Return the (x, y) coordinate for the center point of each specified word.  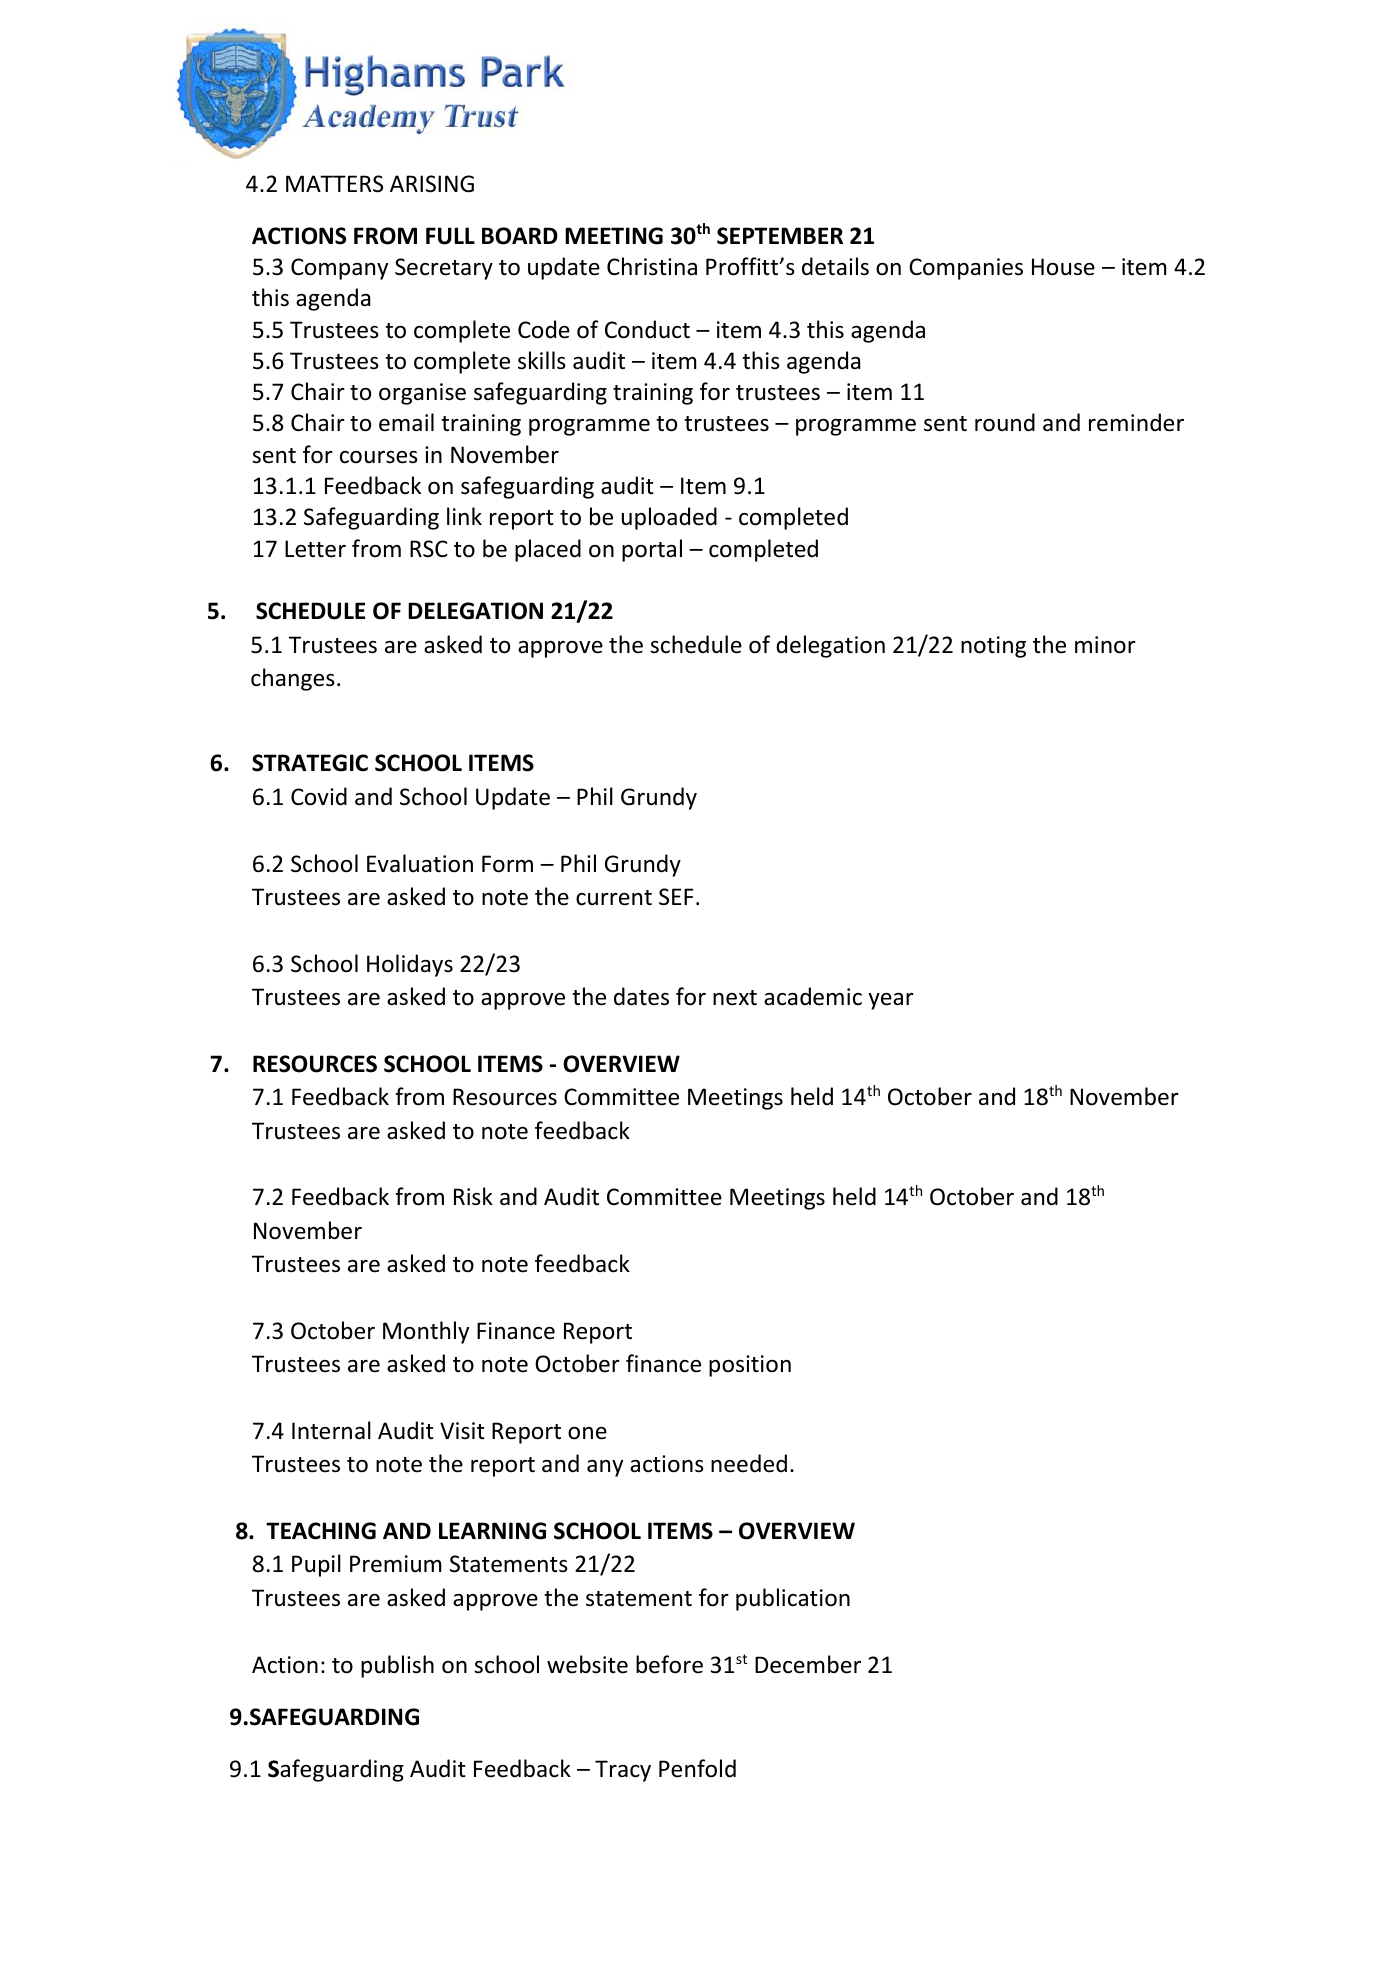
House (1063, 267)
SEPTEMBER (780, 236)
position (750, 1366)
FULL (450, 236)
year (891, 1001)
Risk (473, 1196)
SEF (676, 897)
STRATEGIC (310, 763)
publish (397, 1666)
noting (993, 647)
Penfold (697, 1768)
